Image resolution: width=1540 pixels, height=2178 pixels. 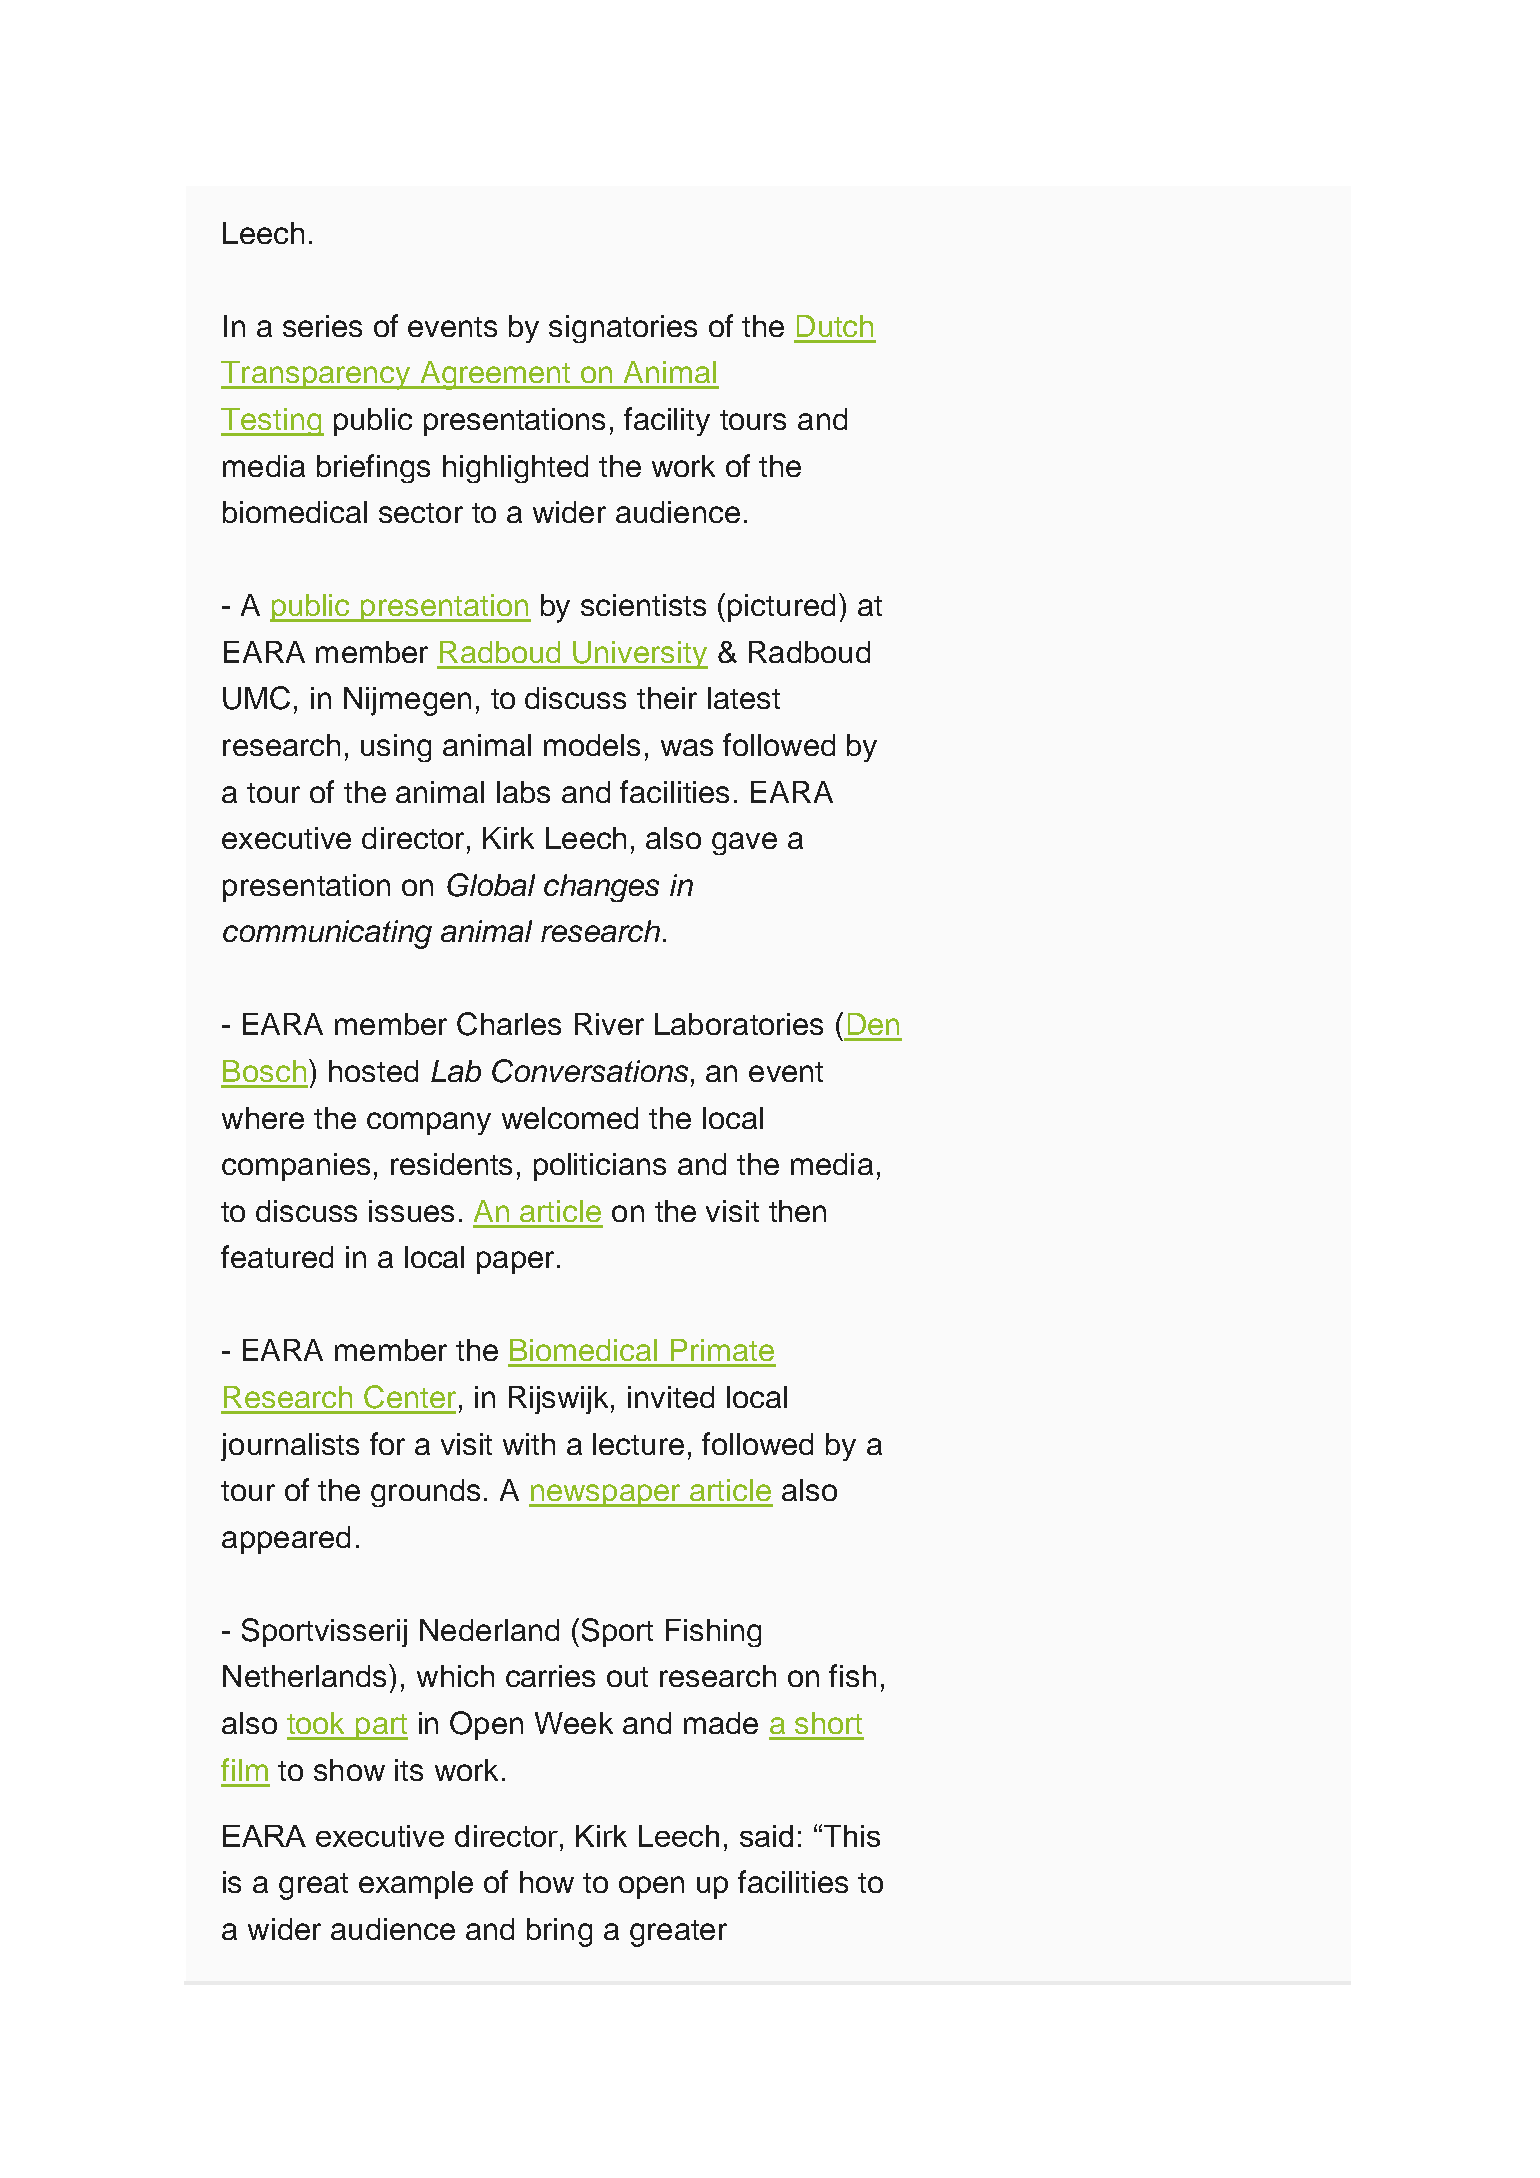 What do you see at coordinates (671, 1397) in the image?
I see `invited` at bounding box center [671, 1397].
